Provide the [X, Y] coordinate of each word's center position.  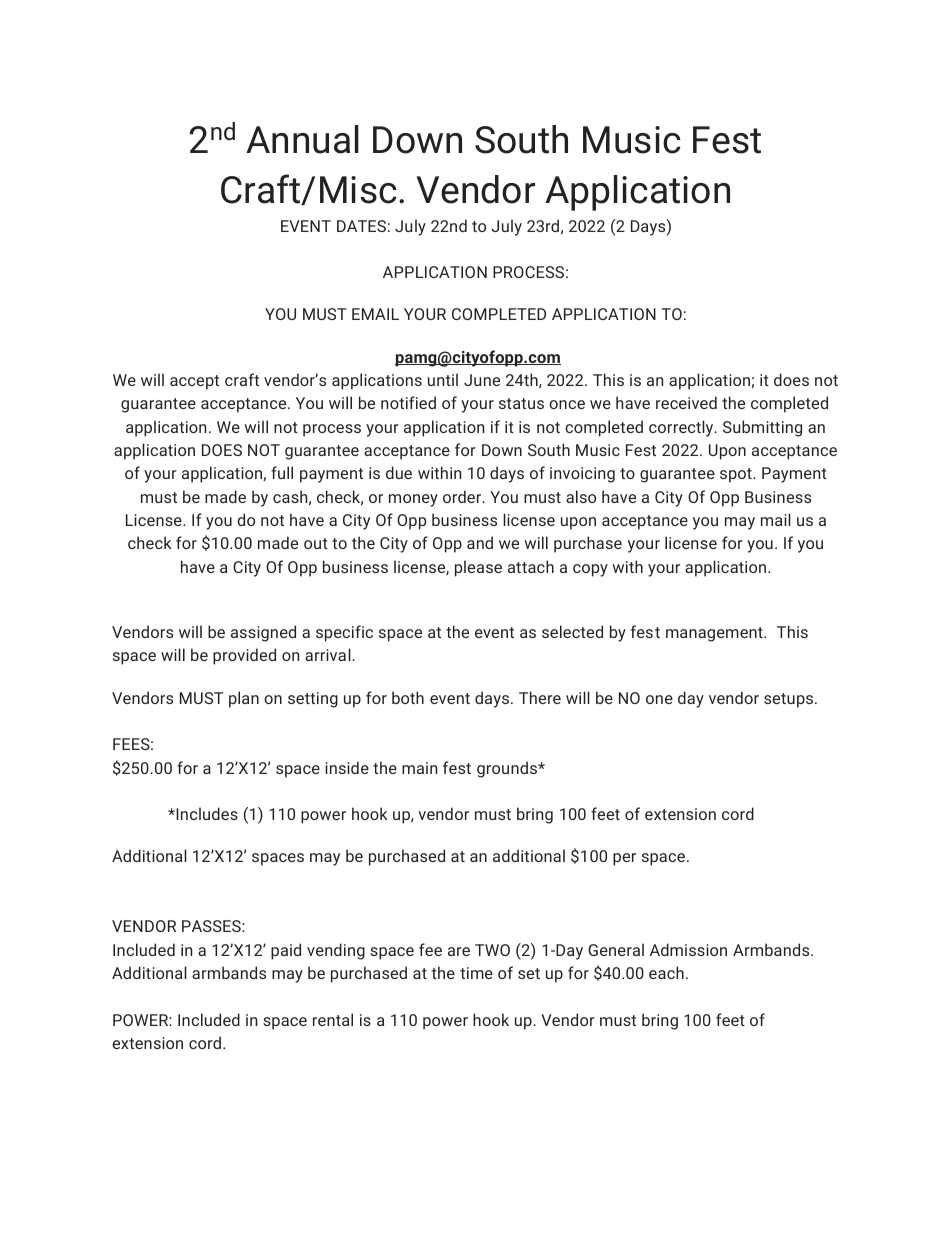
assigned [263, 633]
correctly [682, 428]
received [686, 402]
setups [790, 700]
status [521, 403]
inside [347, 767]
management [715, 634]
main [419, 768]
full [282, 472]
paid [286, 951]
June [482, 380]
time [476, 973]
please [478, 568]
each [666, 972]
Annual [302, 139]
